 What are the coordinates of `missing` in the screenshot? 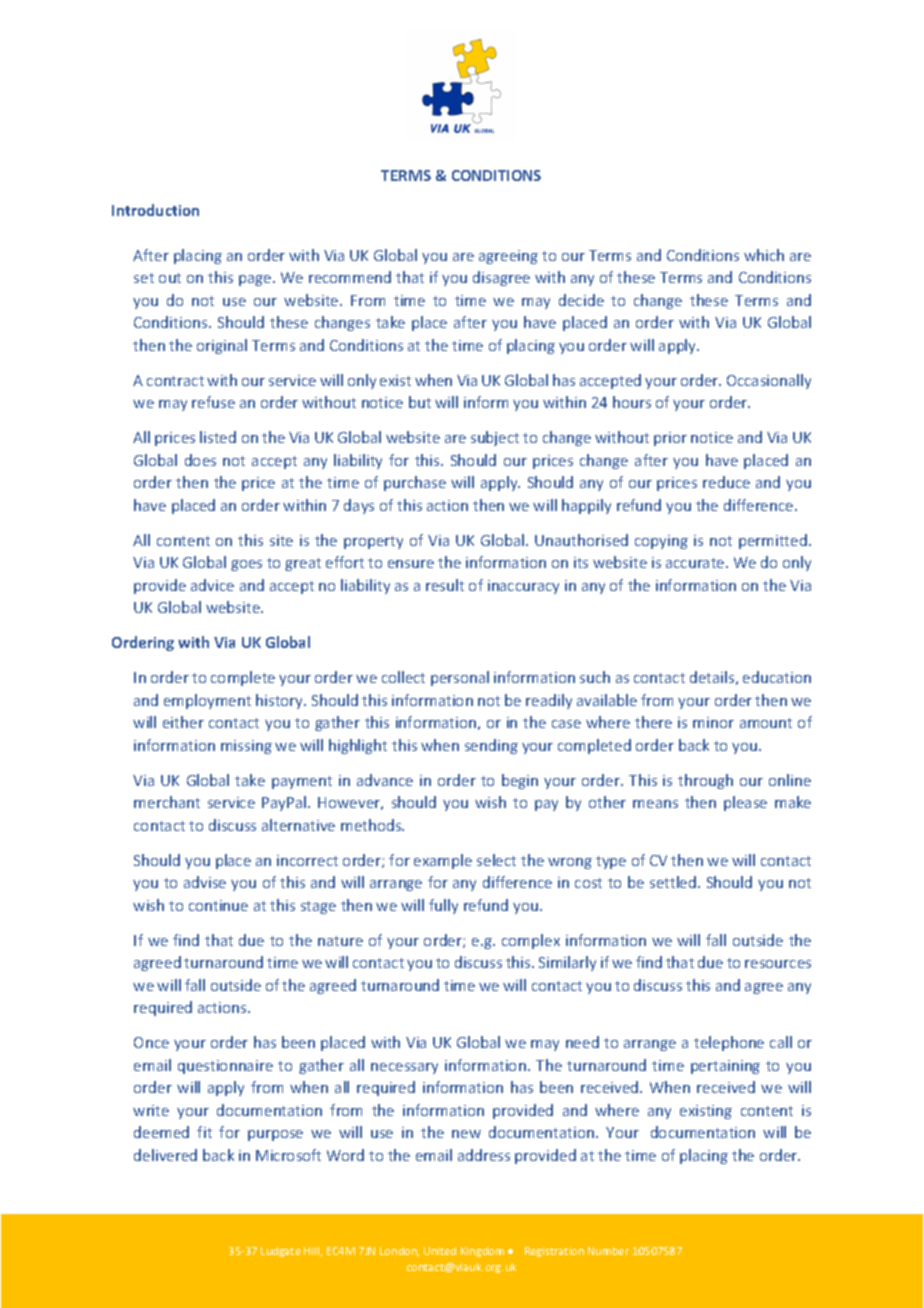 It's located at (246, 747).
